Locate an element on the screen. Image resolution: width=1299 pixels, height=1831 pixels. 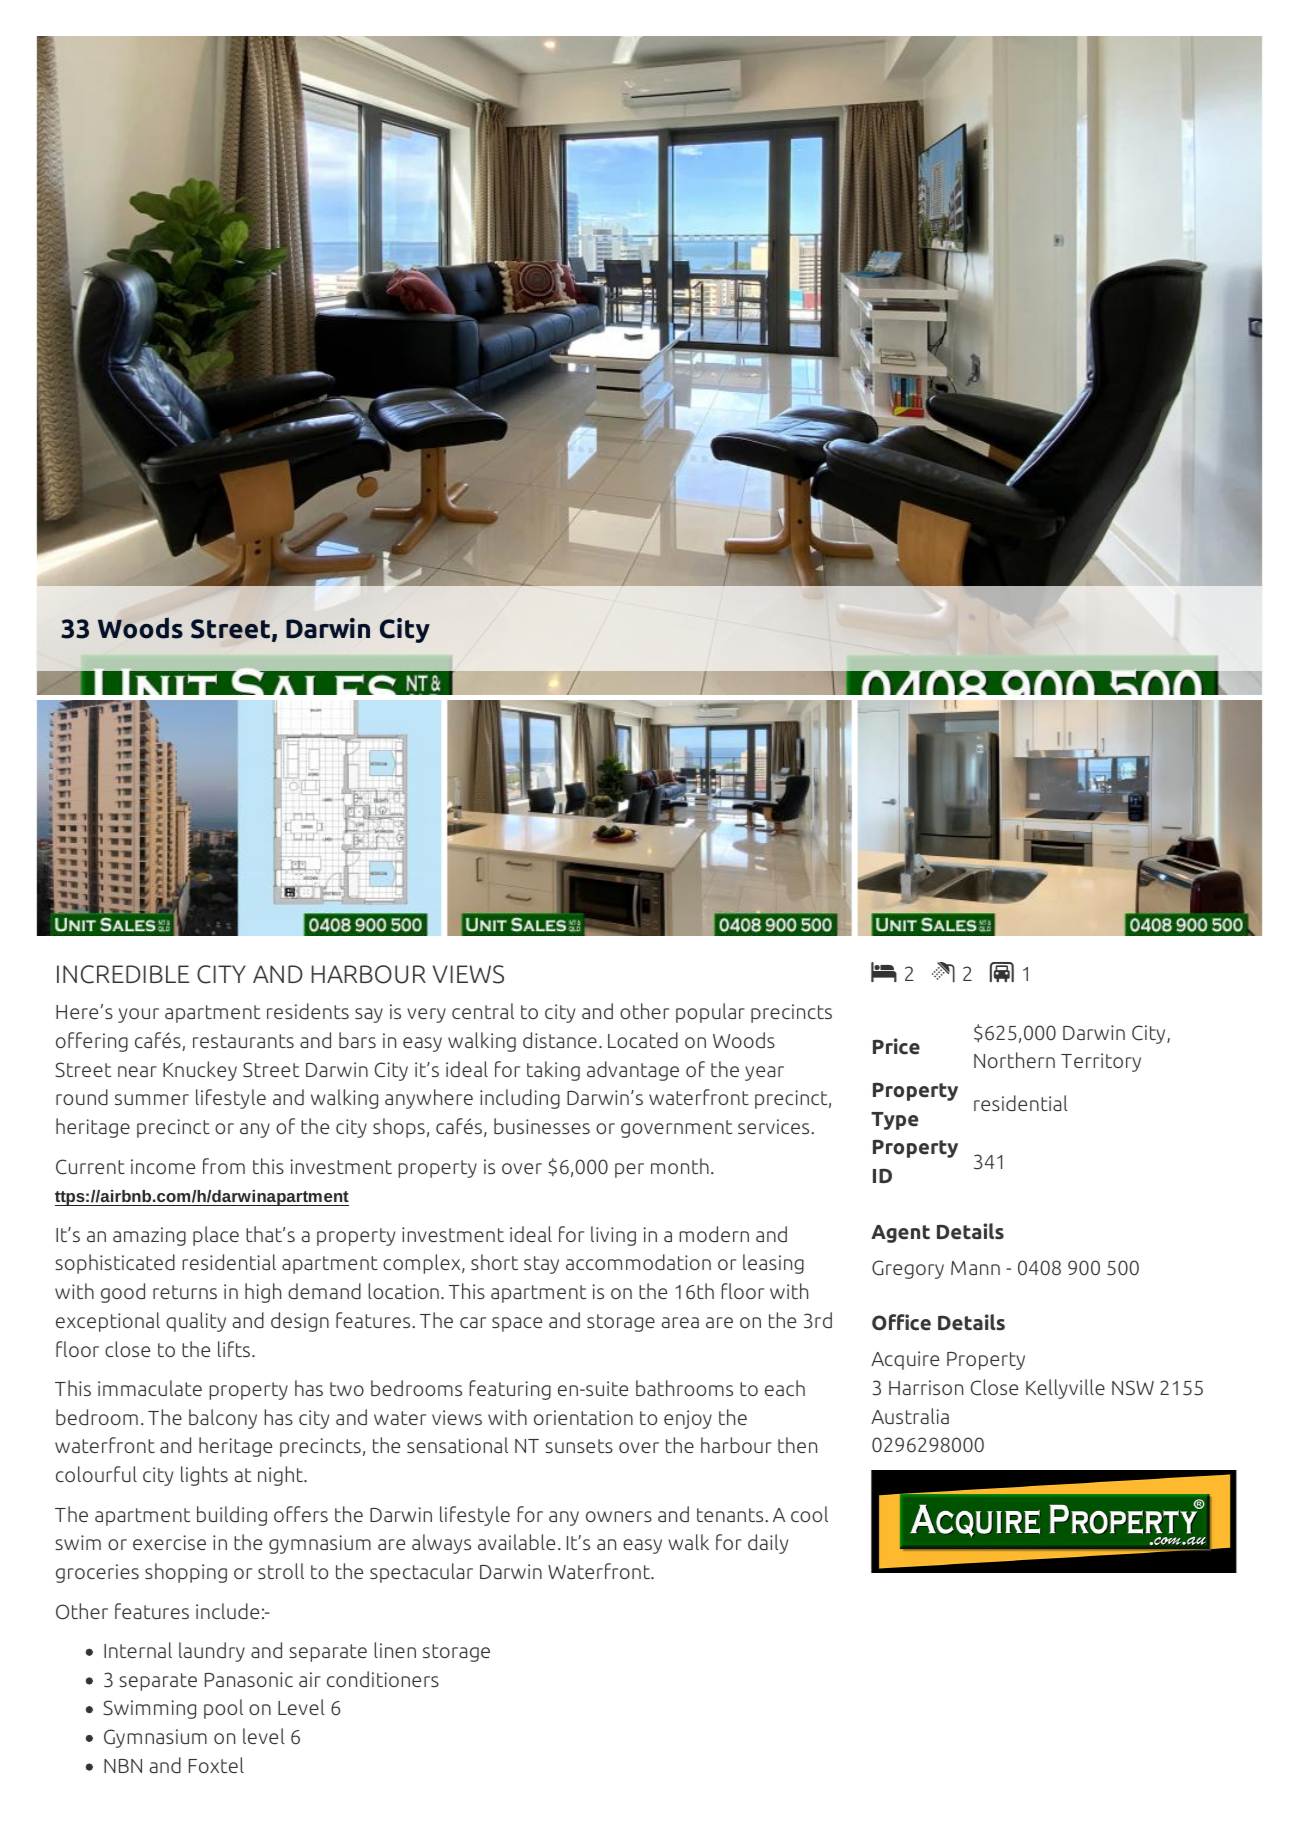
bathrooms is located at coordinates (684, 1388).
